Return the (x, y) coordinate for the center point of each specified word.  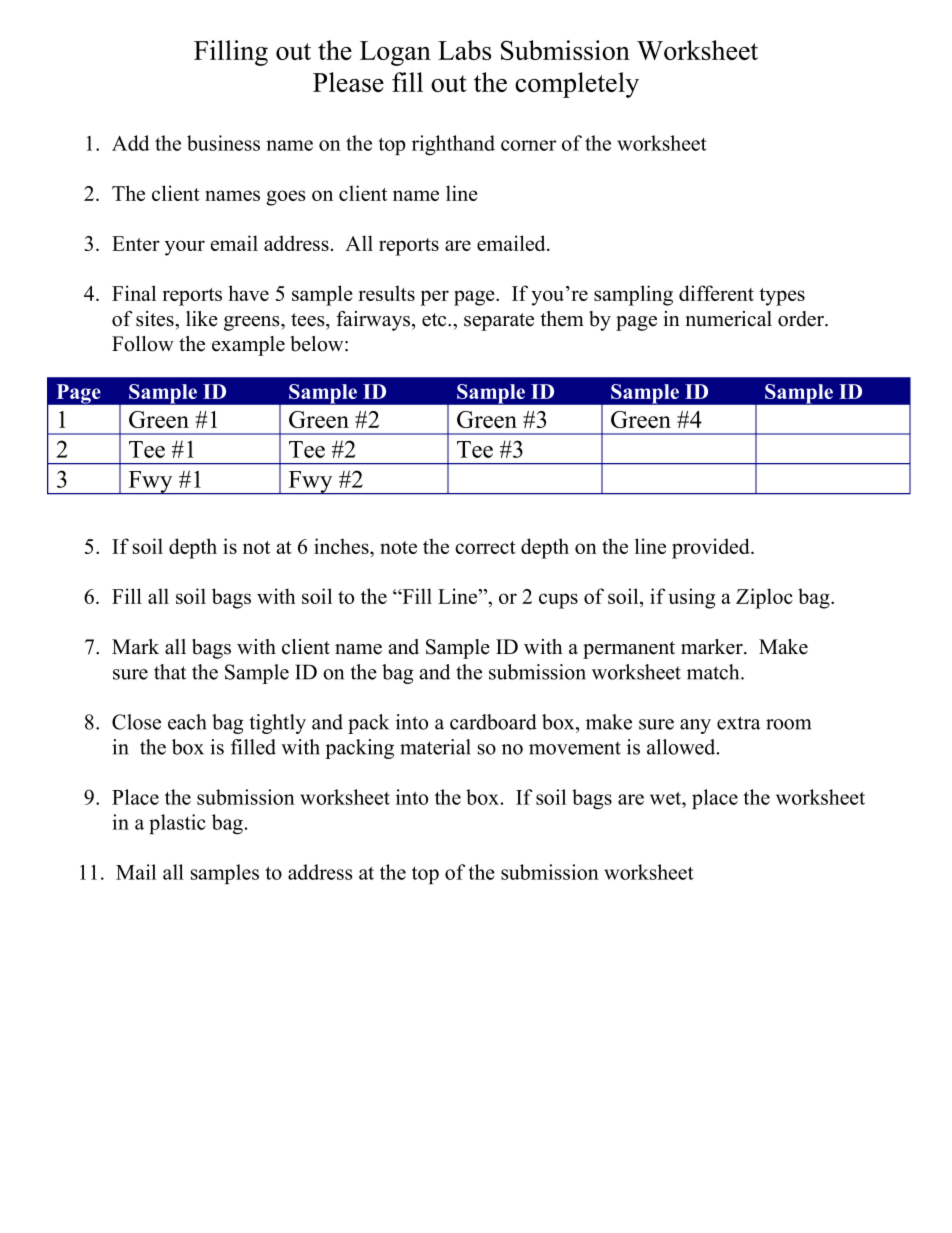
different (716, 293)
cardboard (493, 722)
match (714, 672)
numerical (728, 319)
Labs (464, 50)
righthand (453, 145)
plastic (177, 824)
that (170, 672)
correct (485, 547)
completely (577, 85)
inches (342, 546)
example (248, 346)
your (185, 248)
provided (712, 548)
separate (499, 322)
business (223, 143)
